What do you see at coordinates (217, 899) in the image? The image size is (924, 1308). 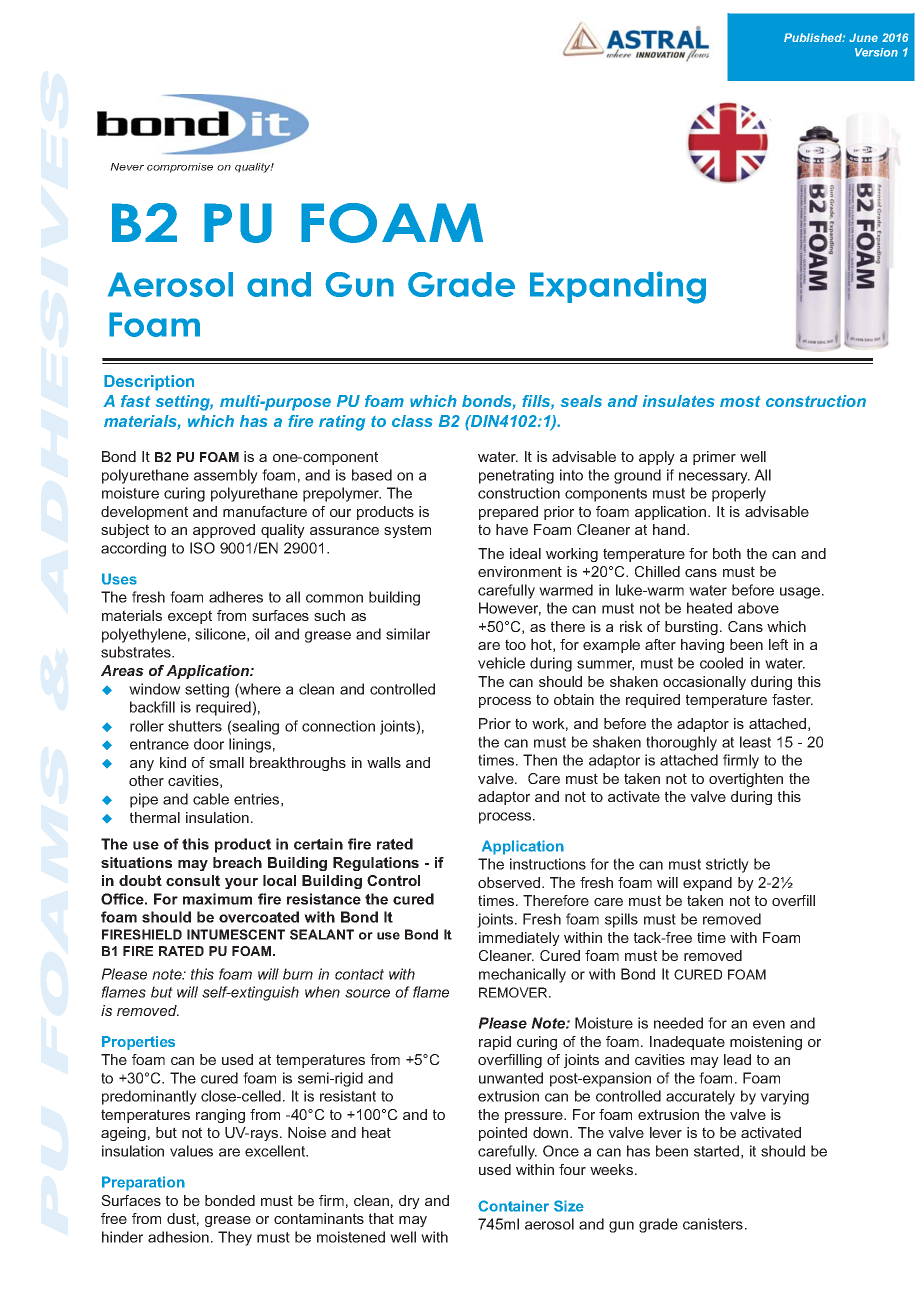 I see `maximum` at bounding box center [217, 899].
